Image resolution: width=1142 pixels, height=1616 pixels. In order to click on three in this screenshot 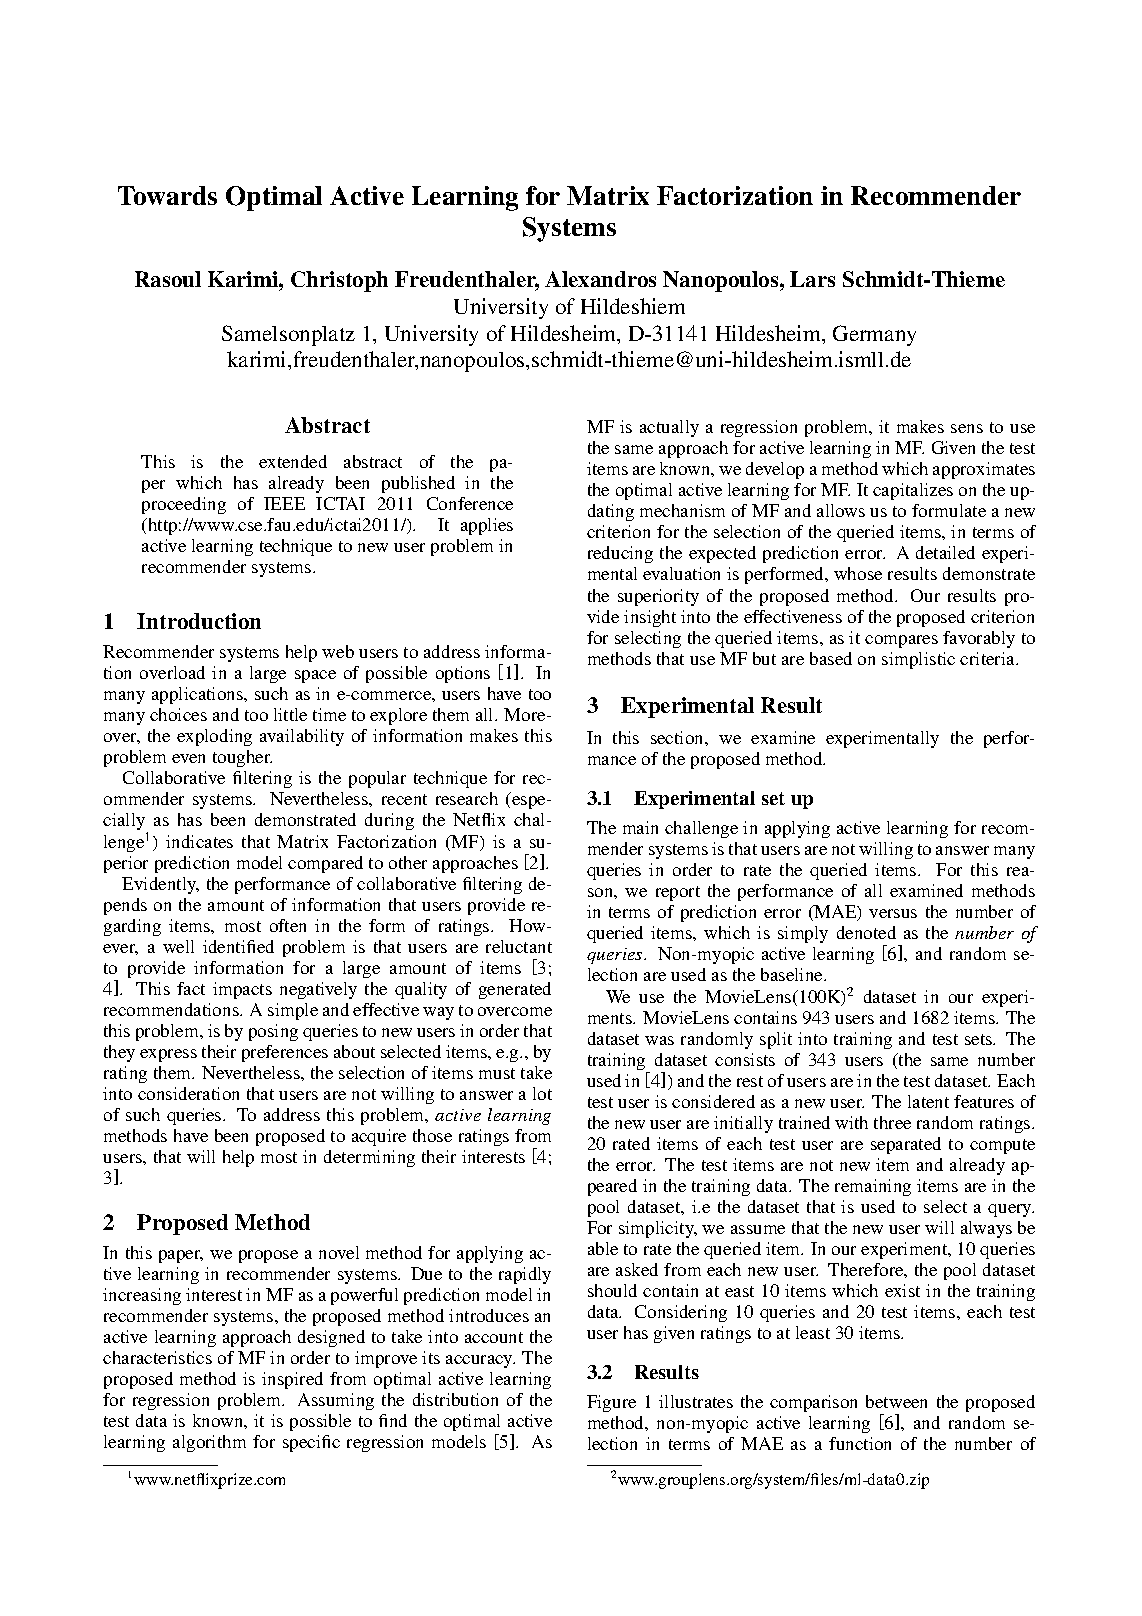, I will do `click(892, 1122)`.
